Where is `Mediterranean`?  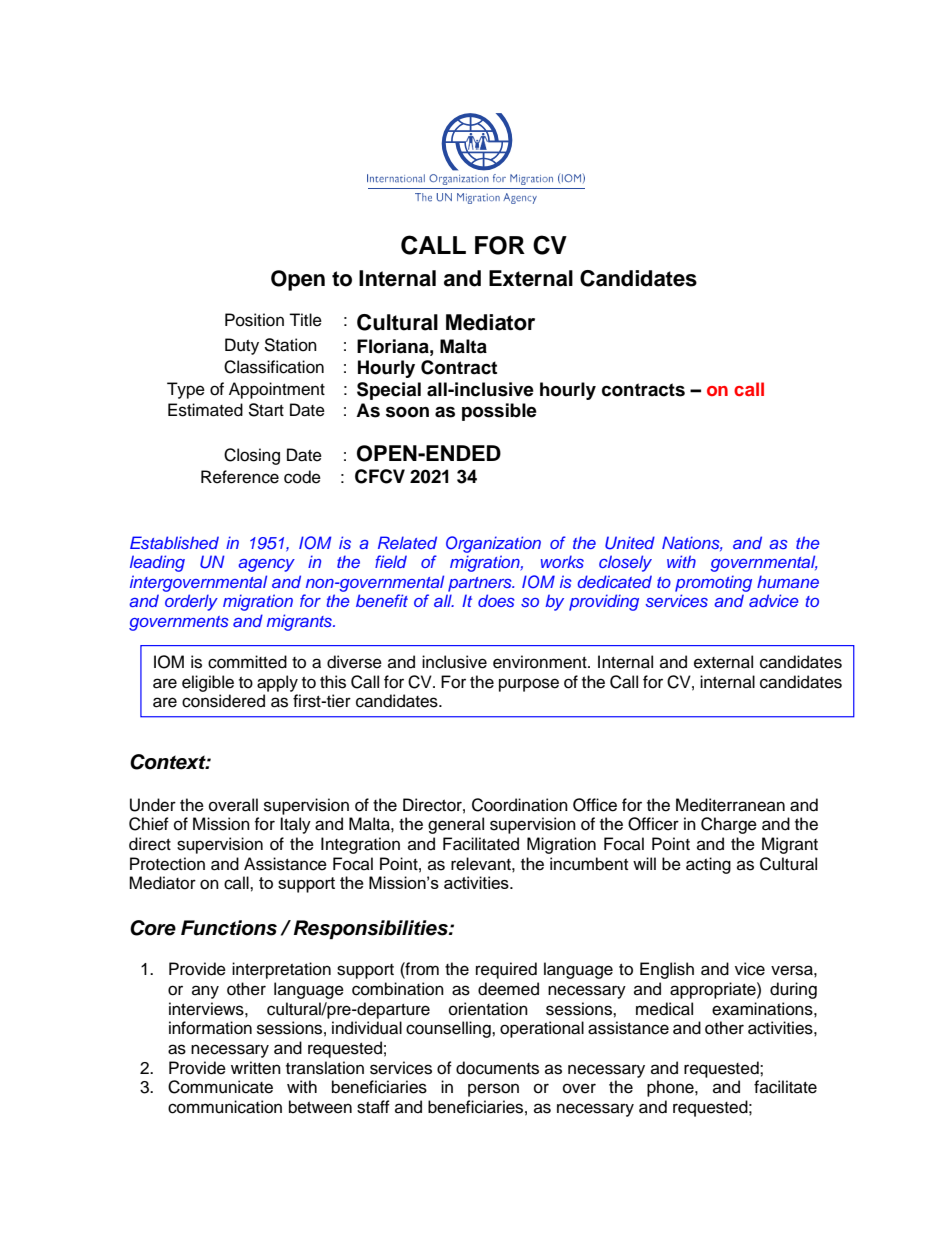
Mediterranean is located at coordinates (730, 805).
